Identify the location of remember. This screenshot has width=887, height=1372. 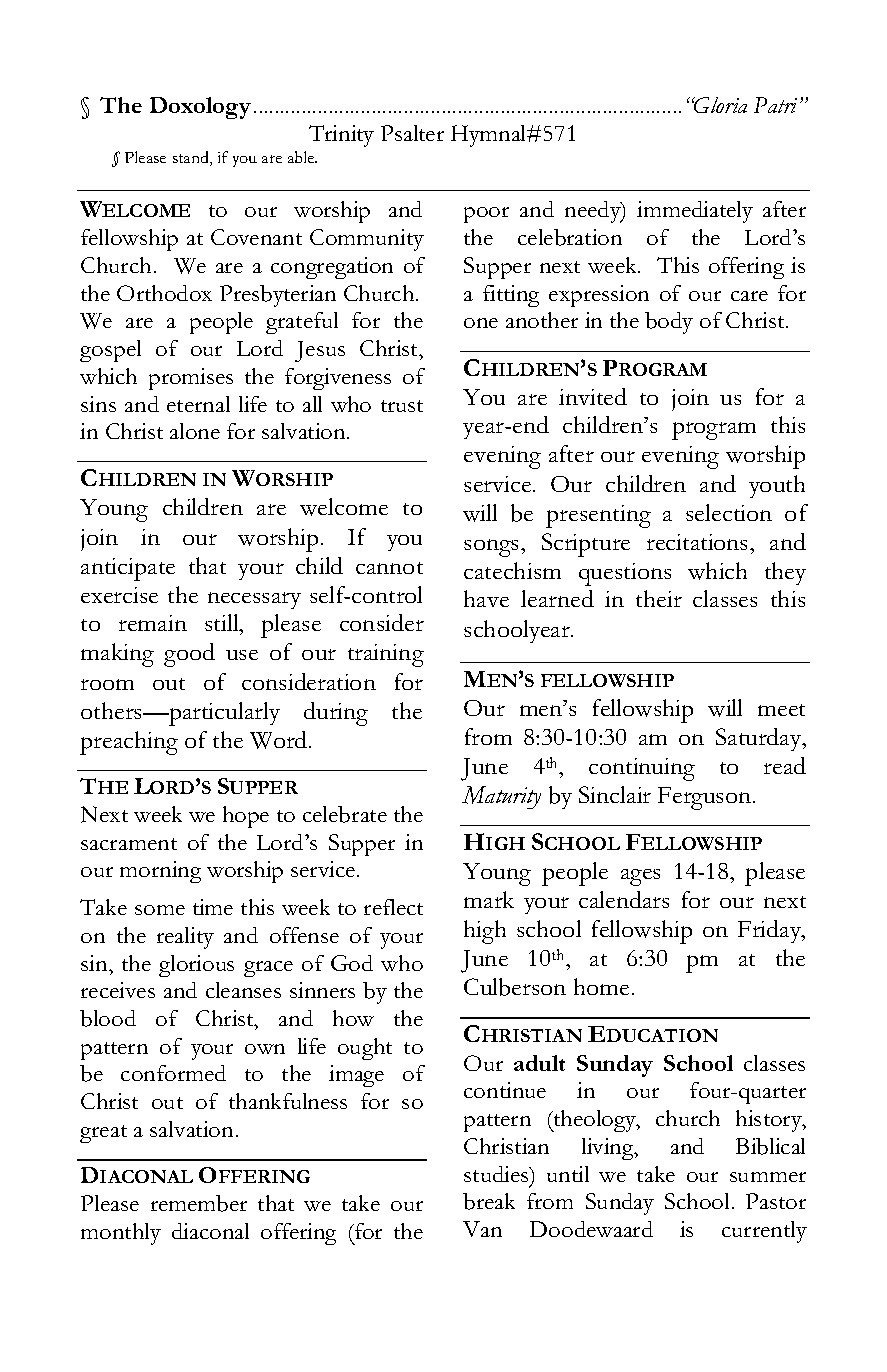
(199, 1203).
